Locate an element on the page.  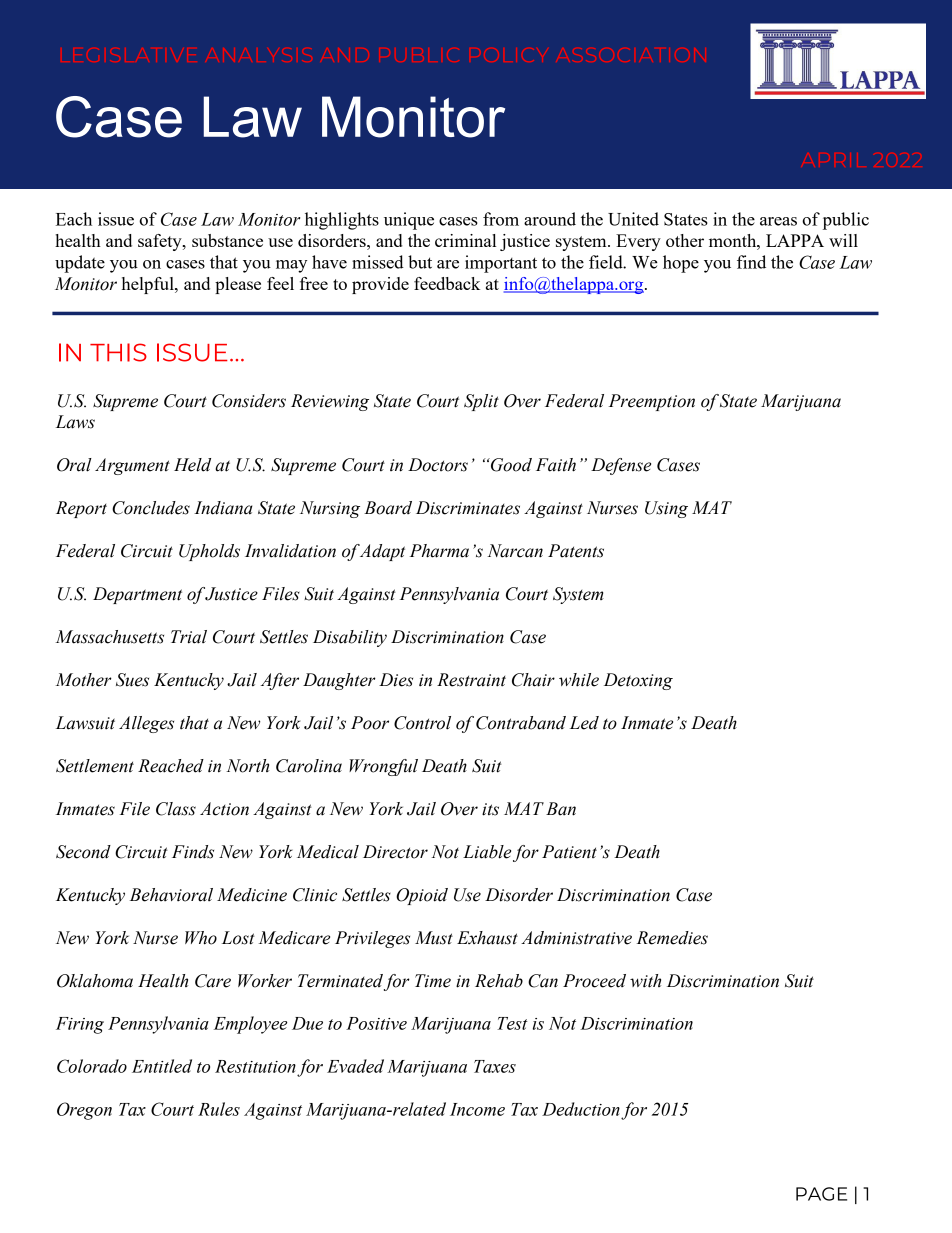
Alleges is located at coordinates (146, 724).
